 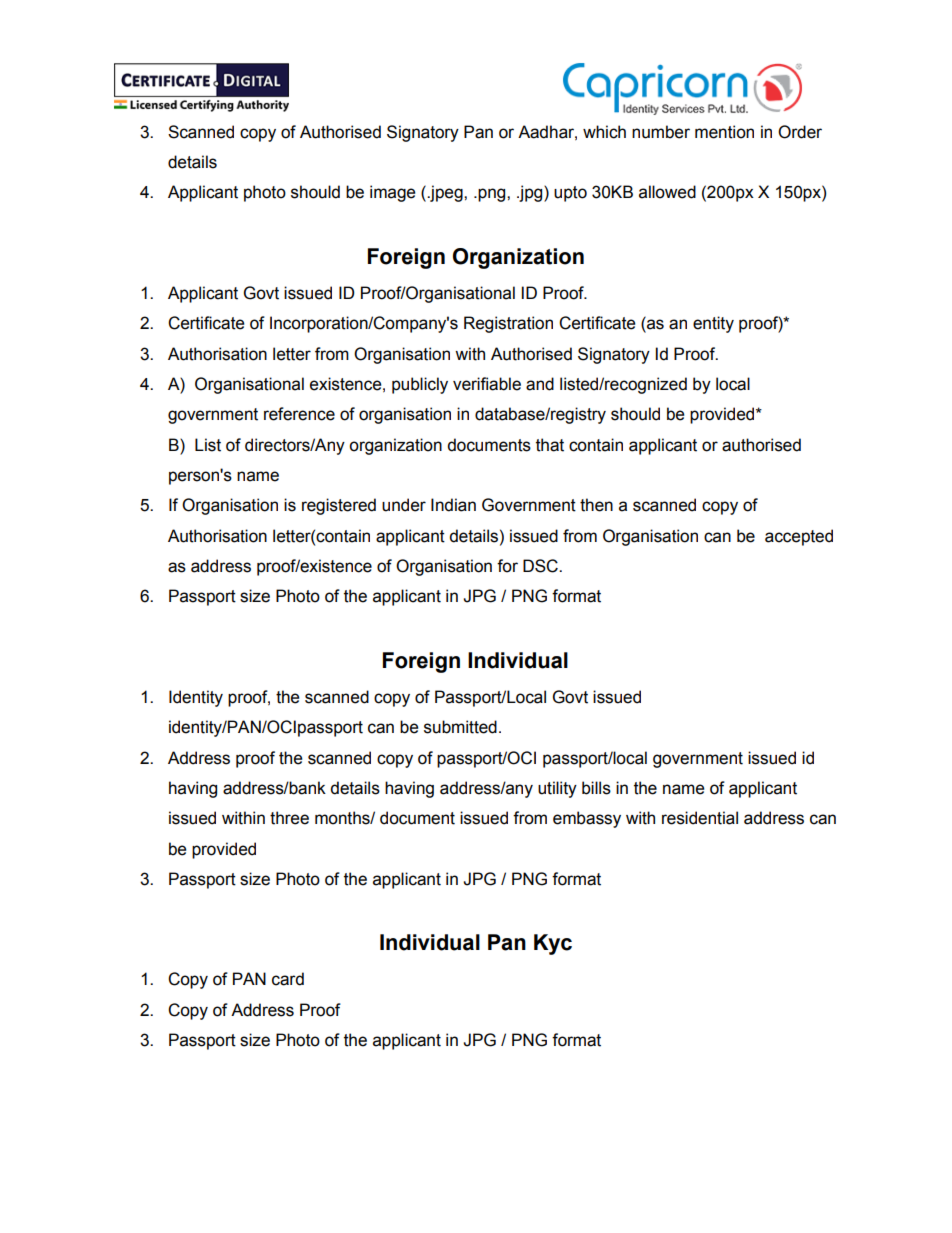 What do you see at coordinates (299, 414) in the image?
I see `reference` at bounding box center [299, 414].
